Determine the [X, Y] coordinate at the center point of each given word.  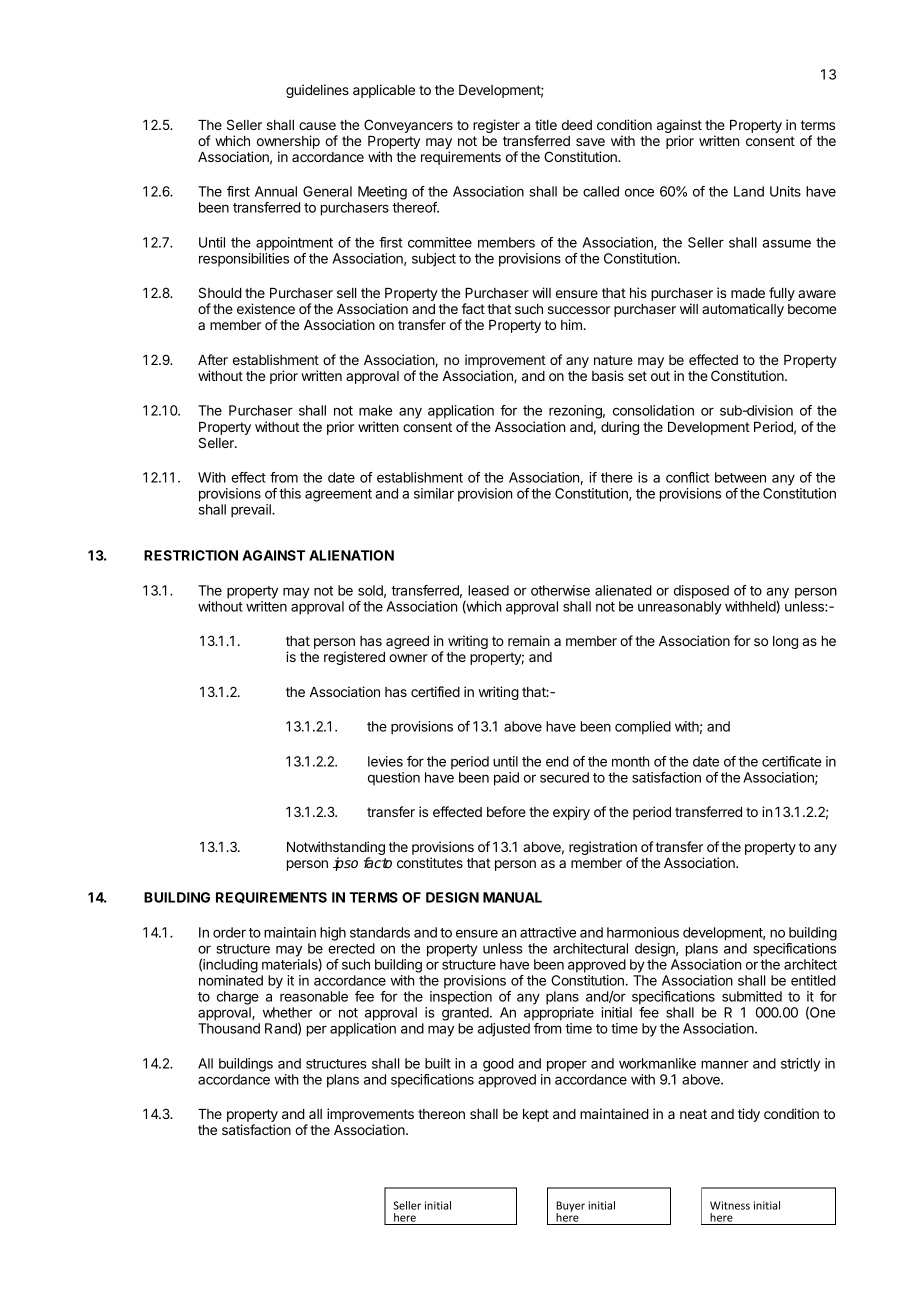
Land [749, 191]
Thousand [229, 1028]
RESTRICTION [191, 555]
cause [317, 126]
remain [529, 640]
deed [577, 125]
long [785, 642]
